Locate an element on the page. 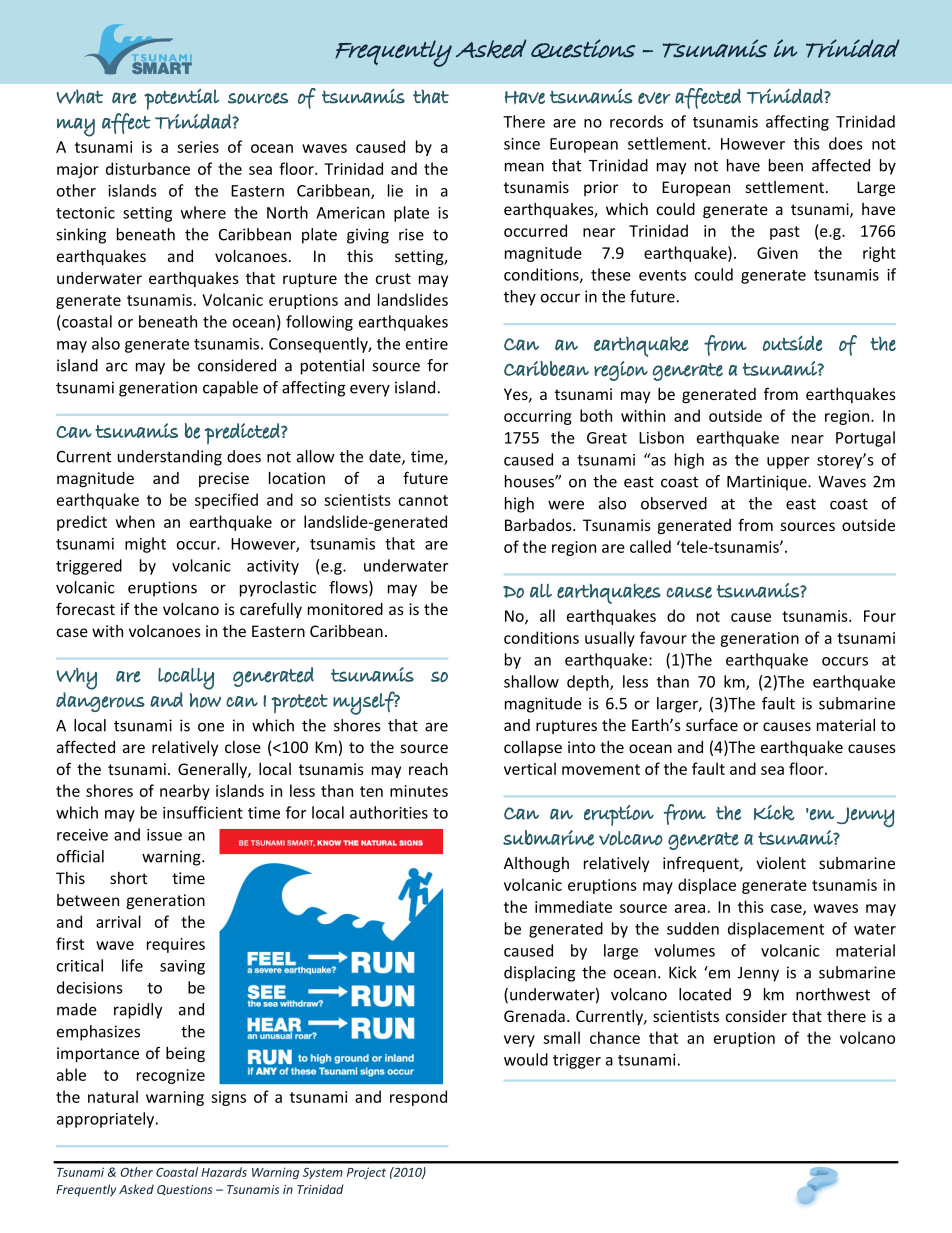  houses is located at coordinates (530, 481).
